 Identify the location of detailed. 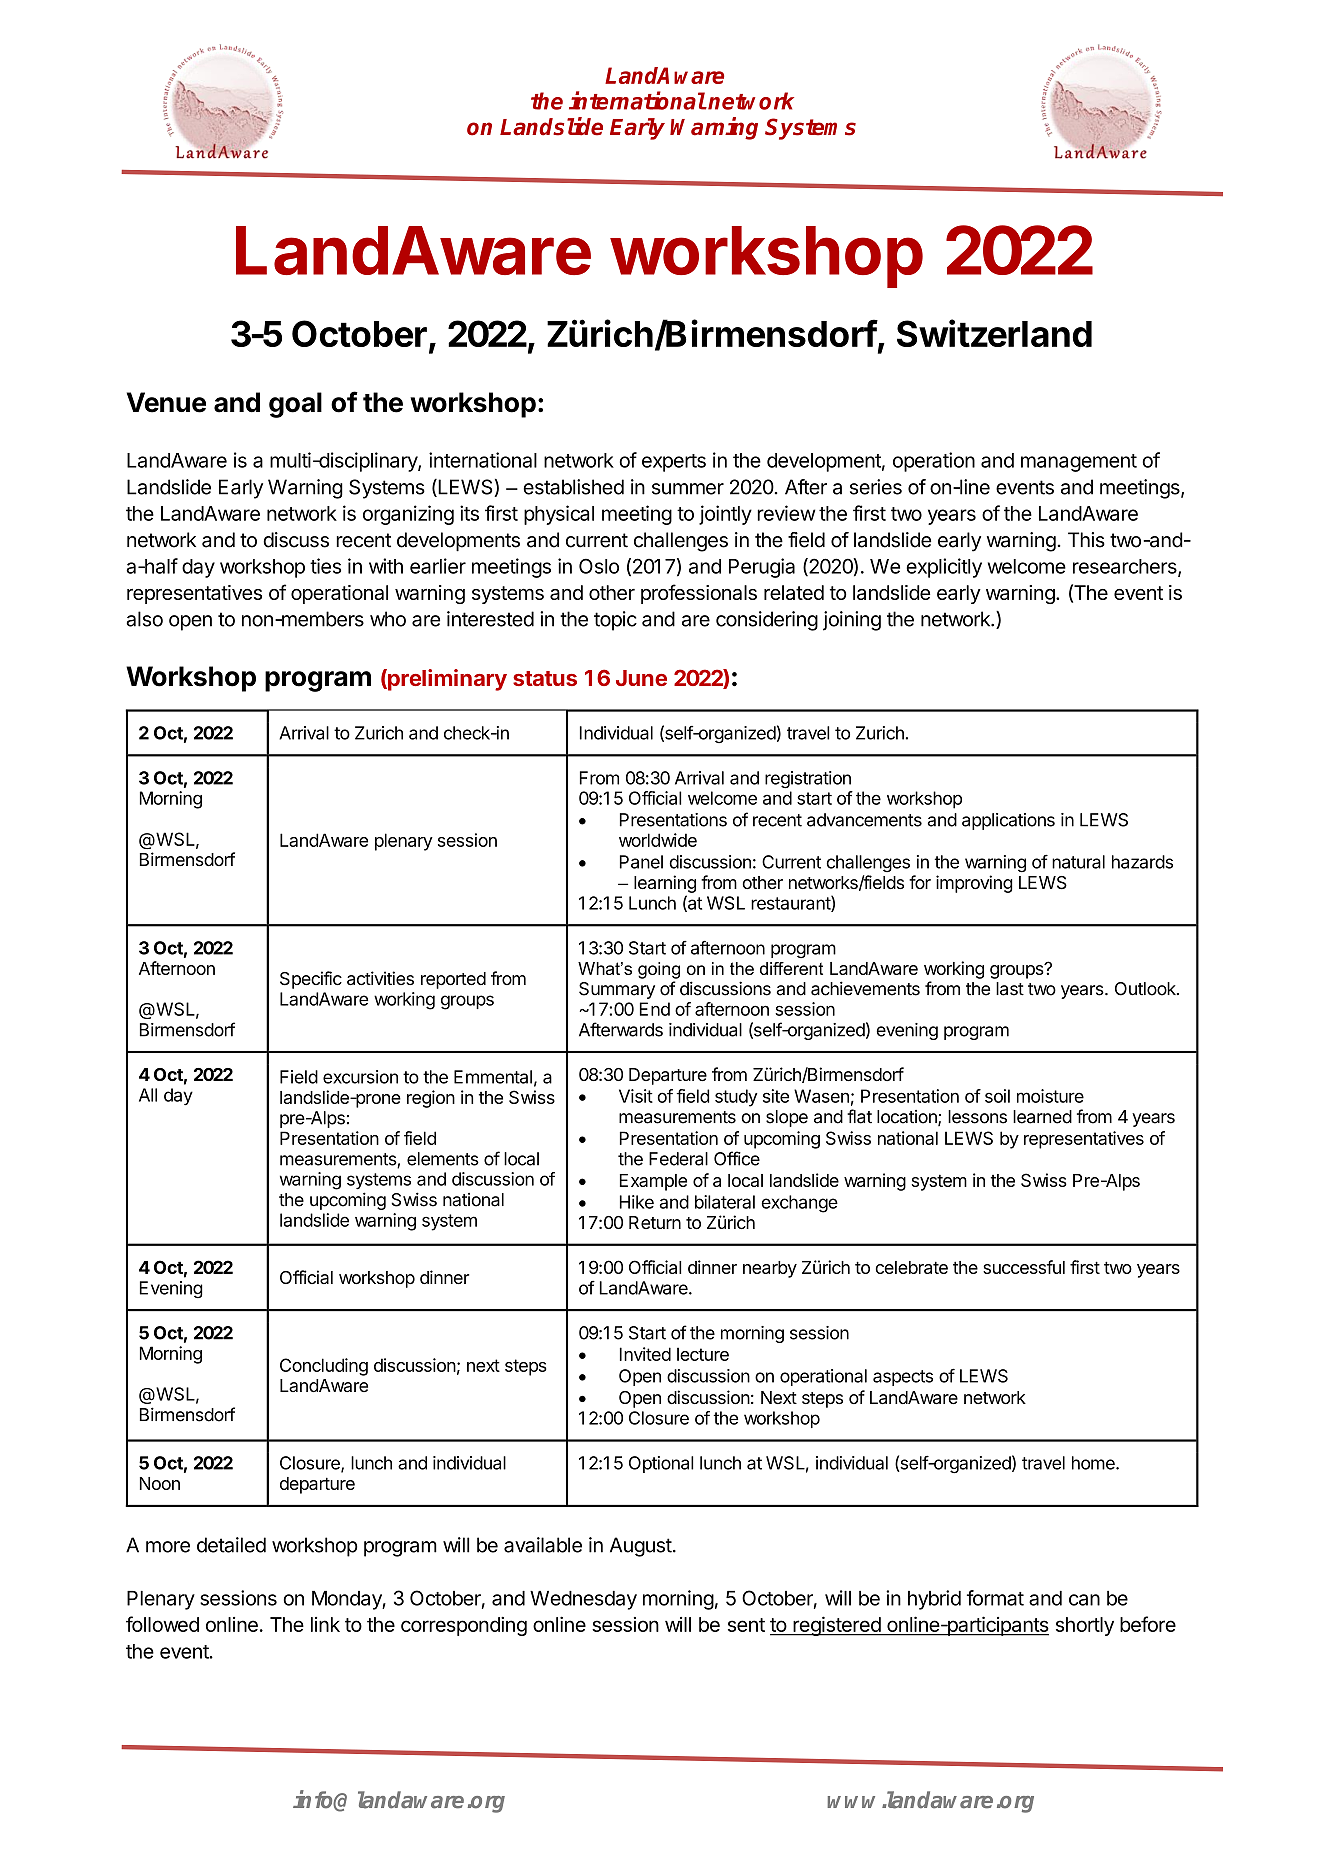
(231, 1545).
